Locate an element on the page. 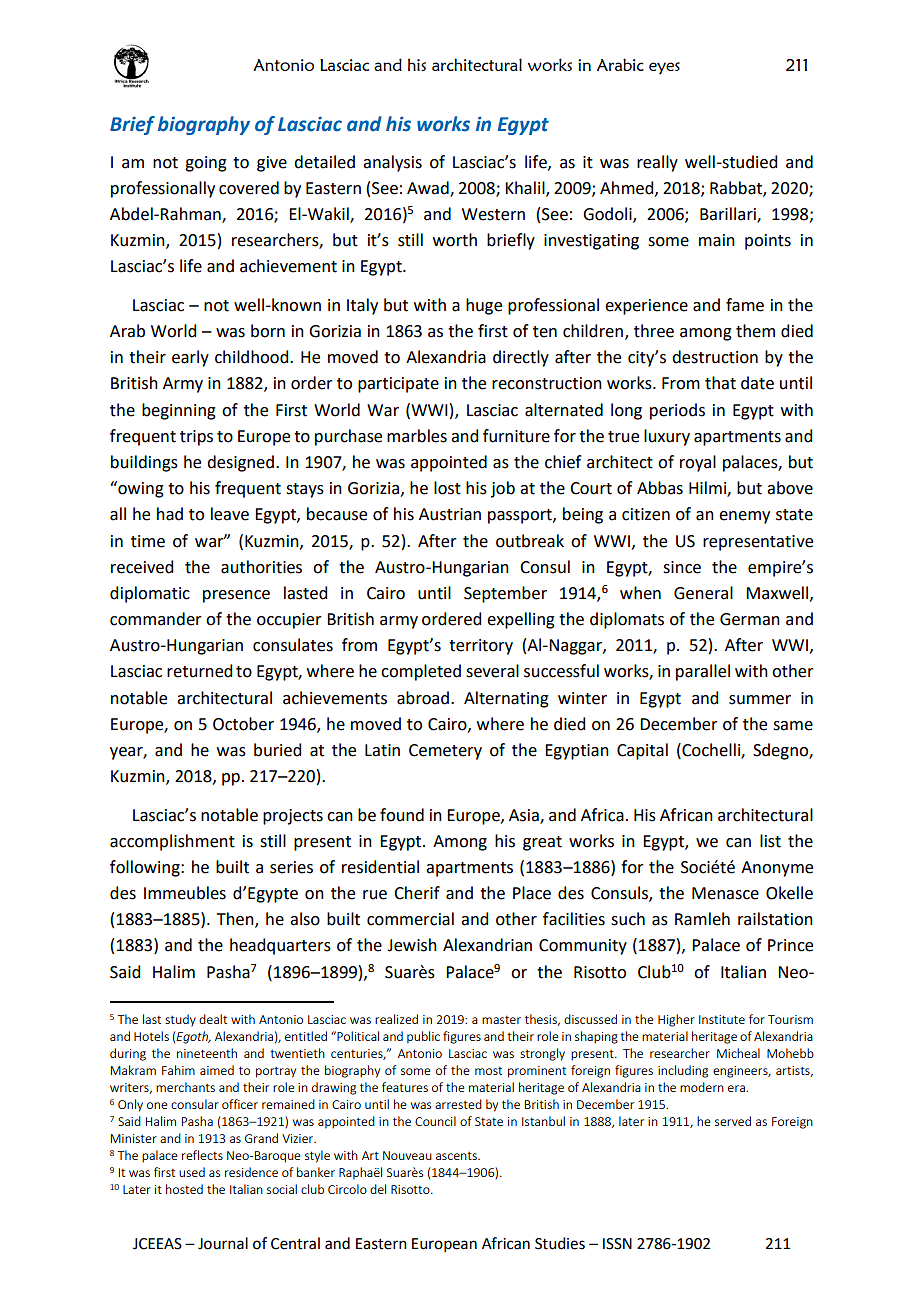 This page has height=1308, width=924. ascents is located at coordinates (457, 1156).
